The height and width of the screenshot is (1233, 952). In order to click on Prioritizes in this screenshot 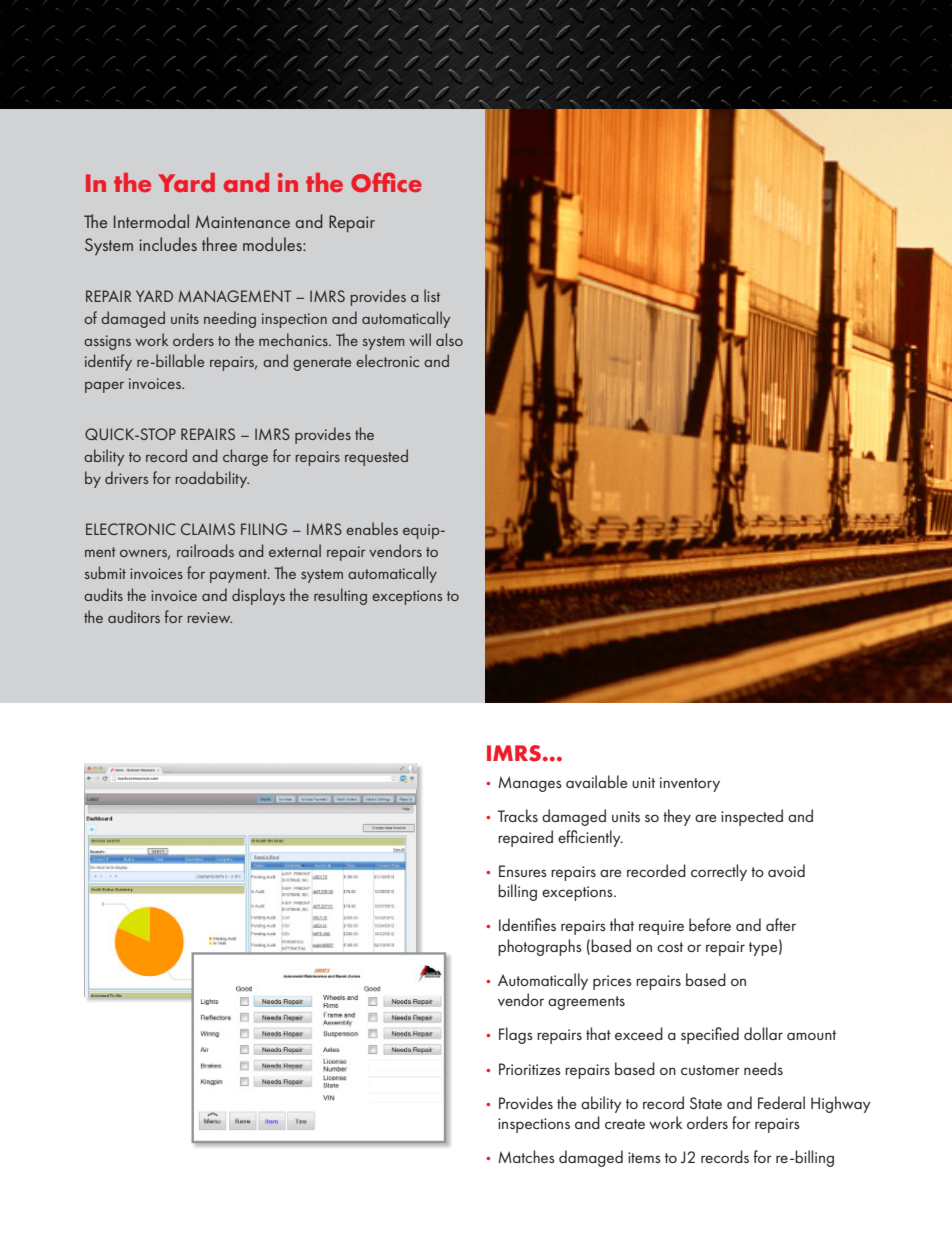, I will do `click(530, 1069)`.
